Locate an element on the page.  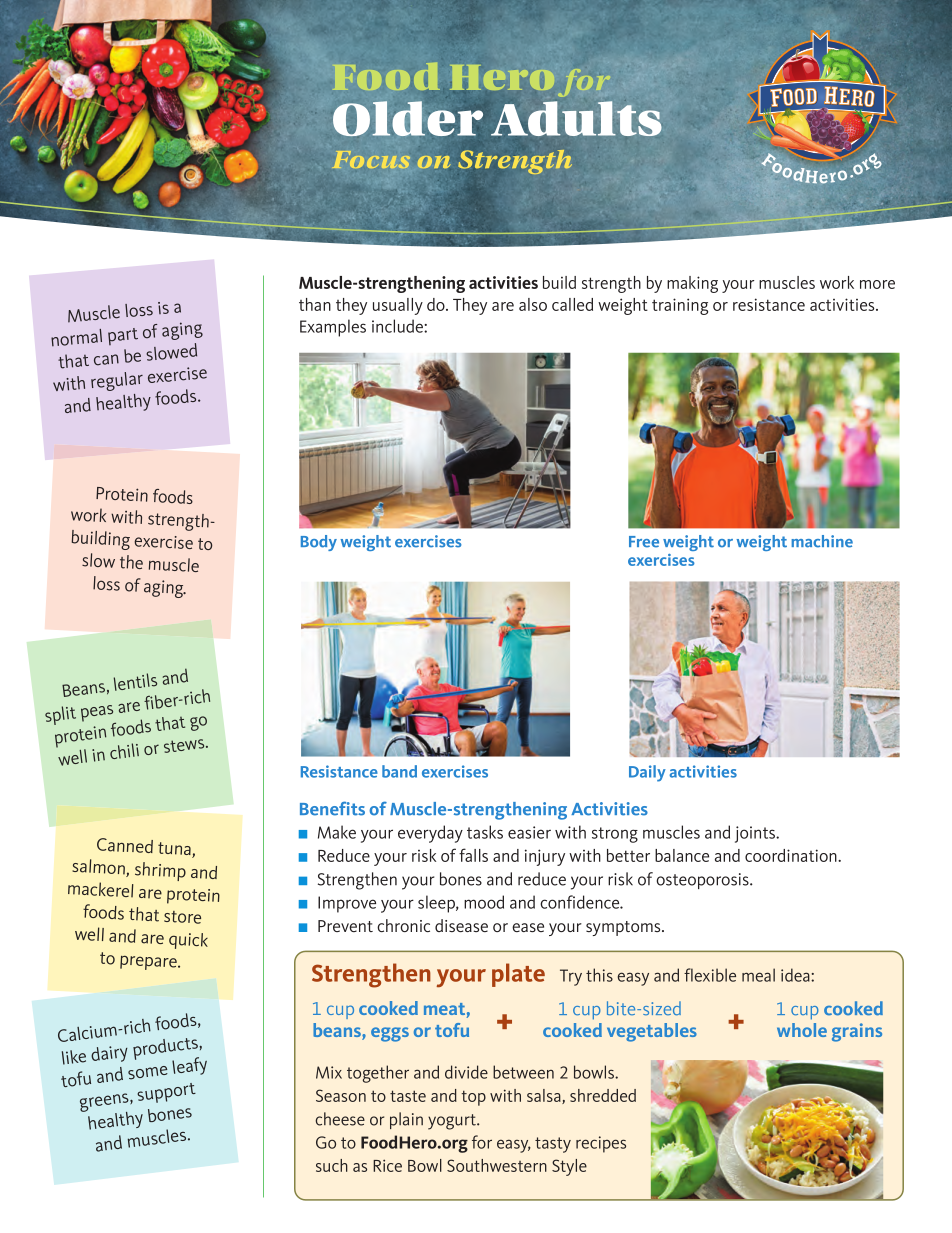
Body is located at coordinates (319, 543).
